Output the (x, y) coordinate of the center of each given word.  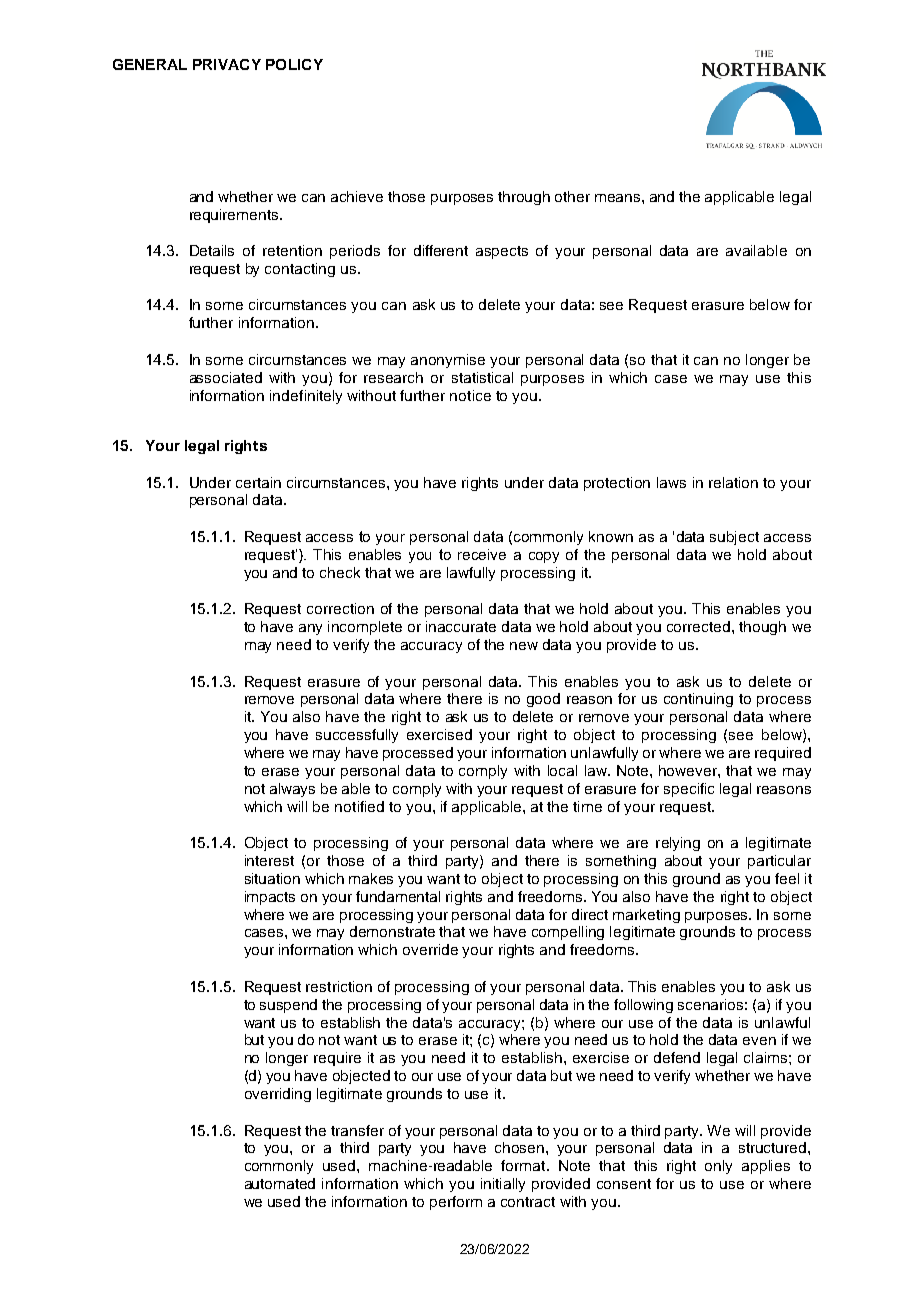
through (524, 198)
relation (733, 482)
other (572, 196)
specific (689, 790)
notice (470, 395)
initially (503, 1185)
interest (269, 860)
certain (258, 482)
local (562, 770)
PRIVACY (227, 64)
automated (280, 1183)
